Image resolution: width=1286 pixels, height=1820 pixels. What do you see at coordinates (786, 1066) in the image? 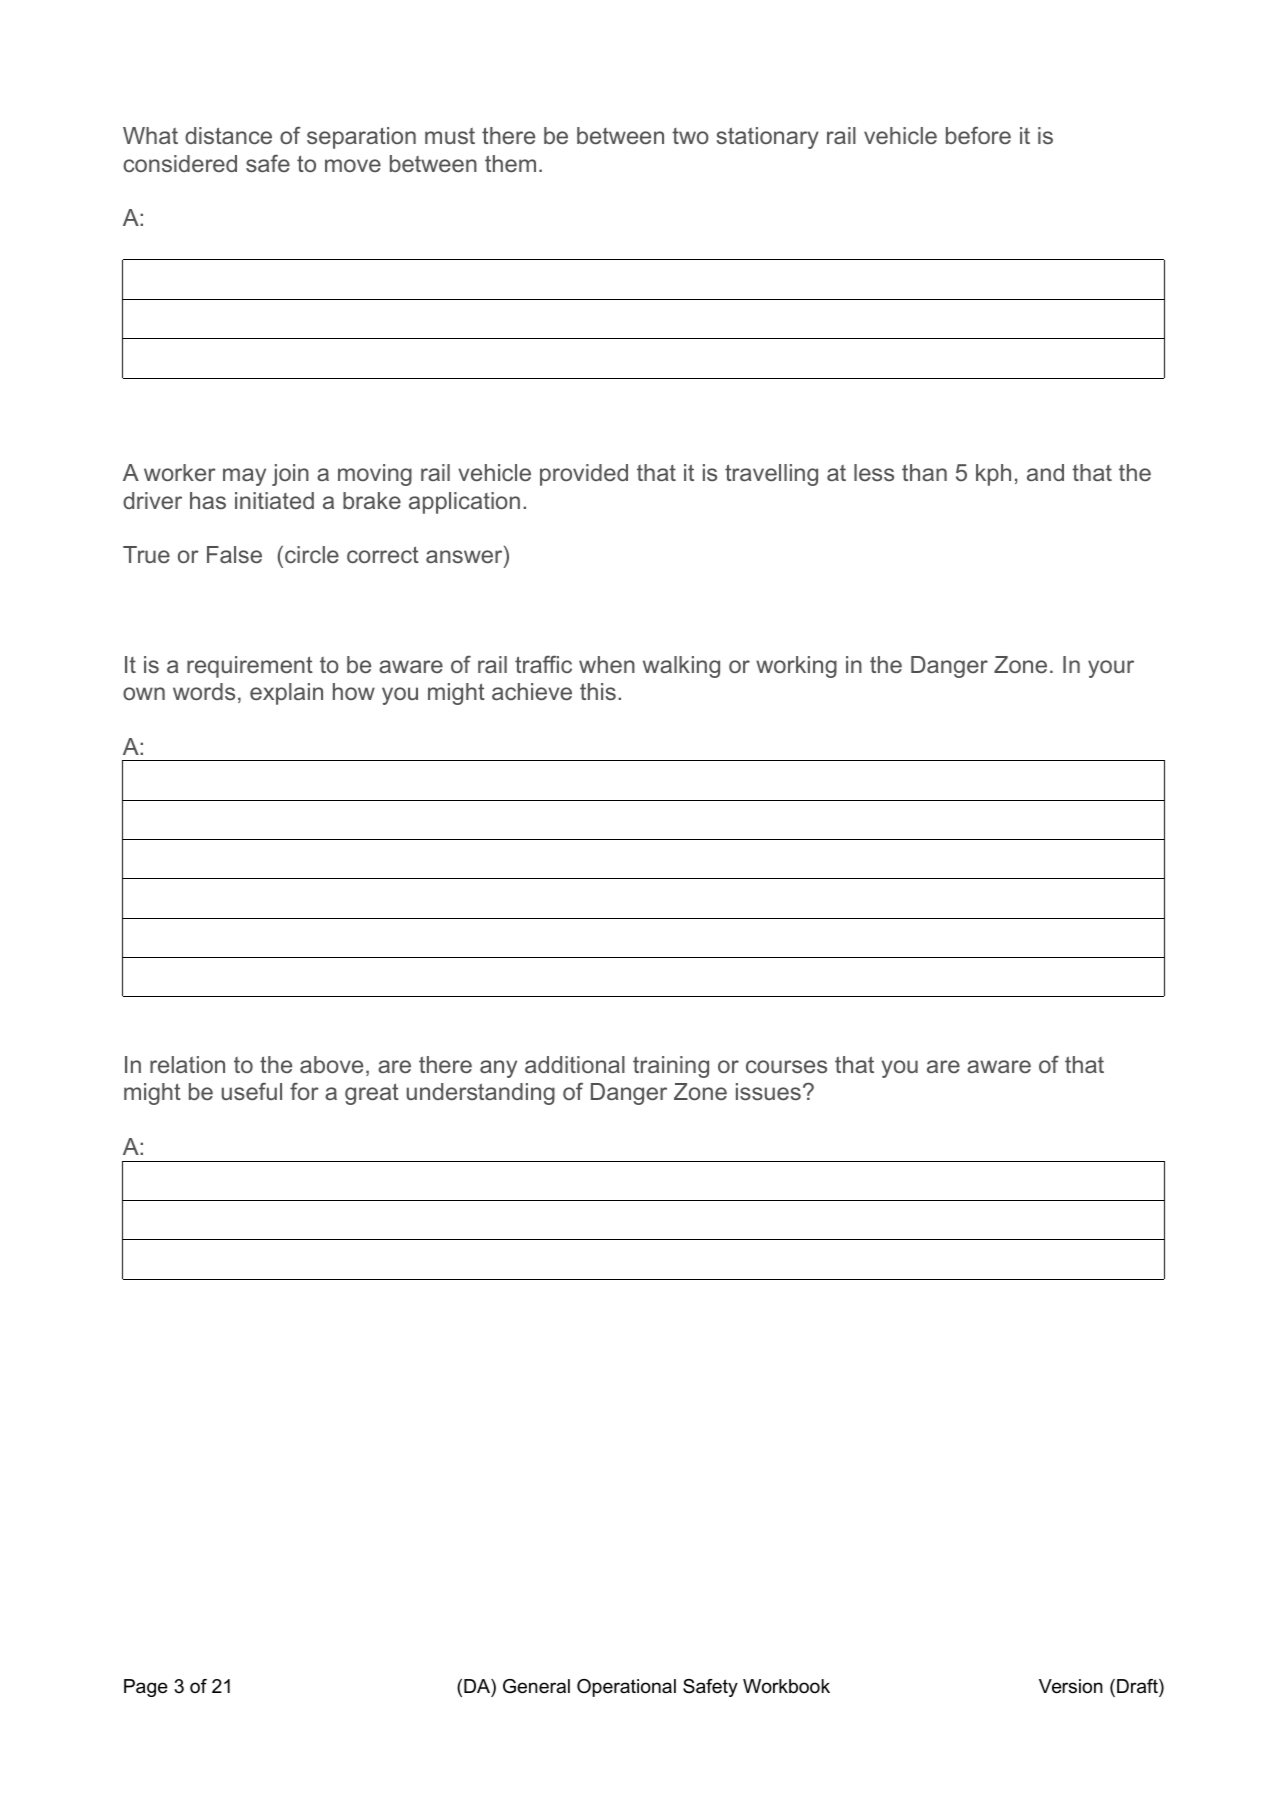
I see `courses` at bounding box center [786, 1066].
